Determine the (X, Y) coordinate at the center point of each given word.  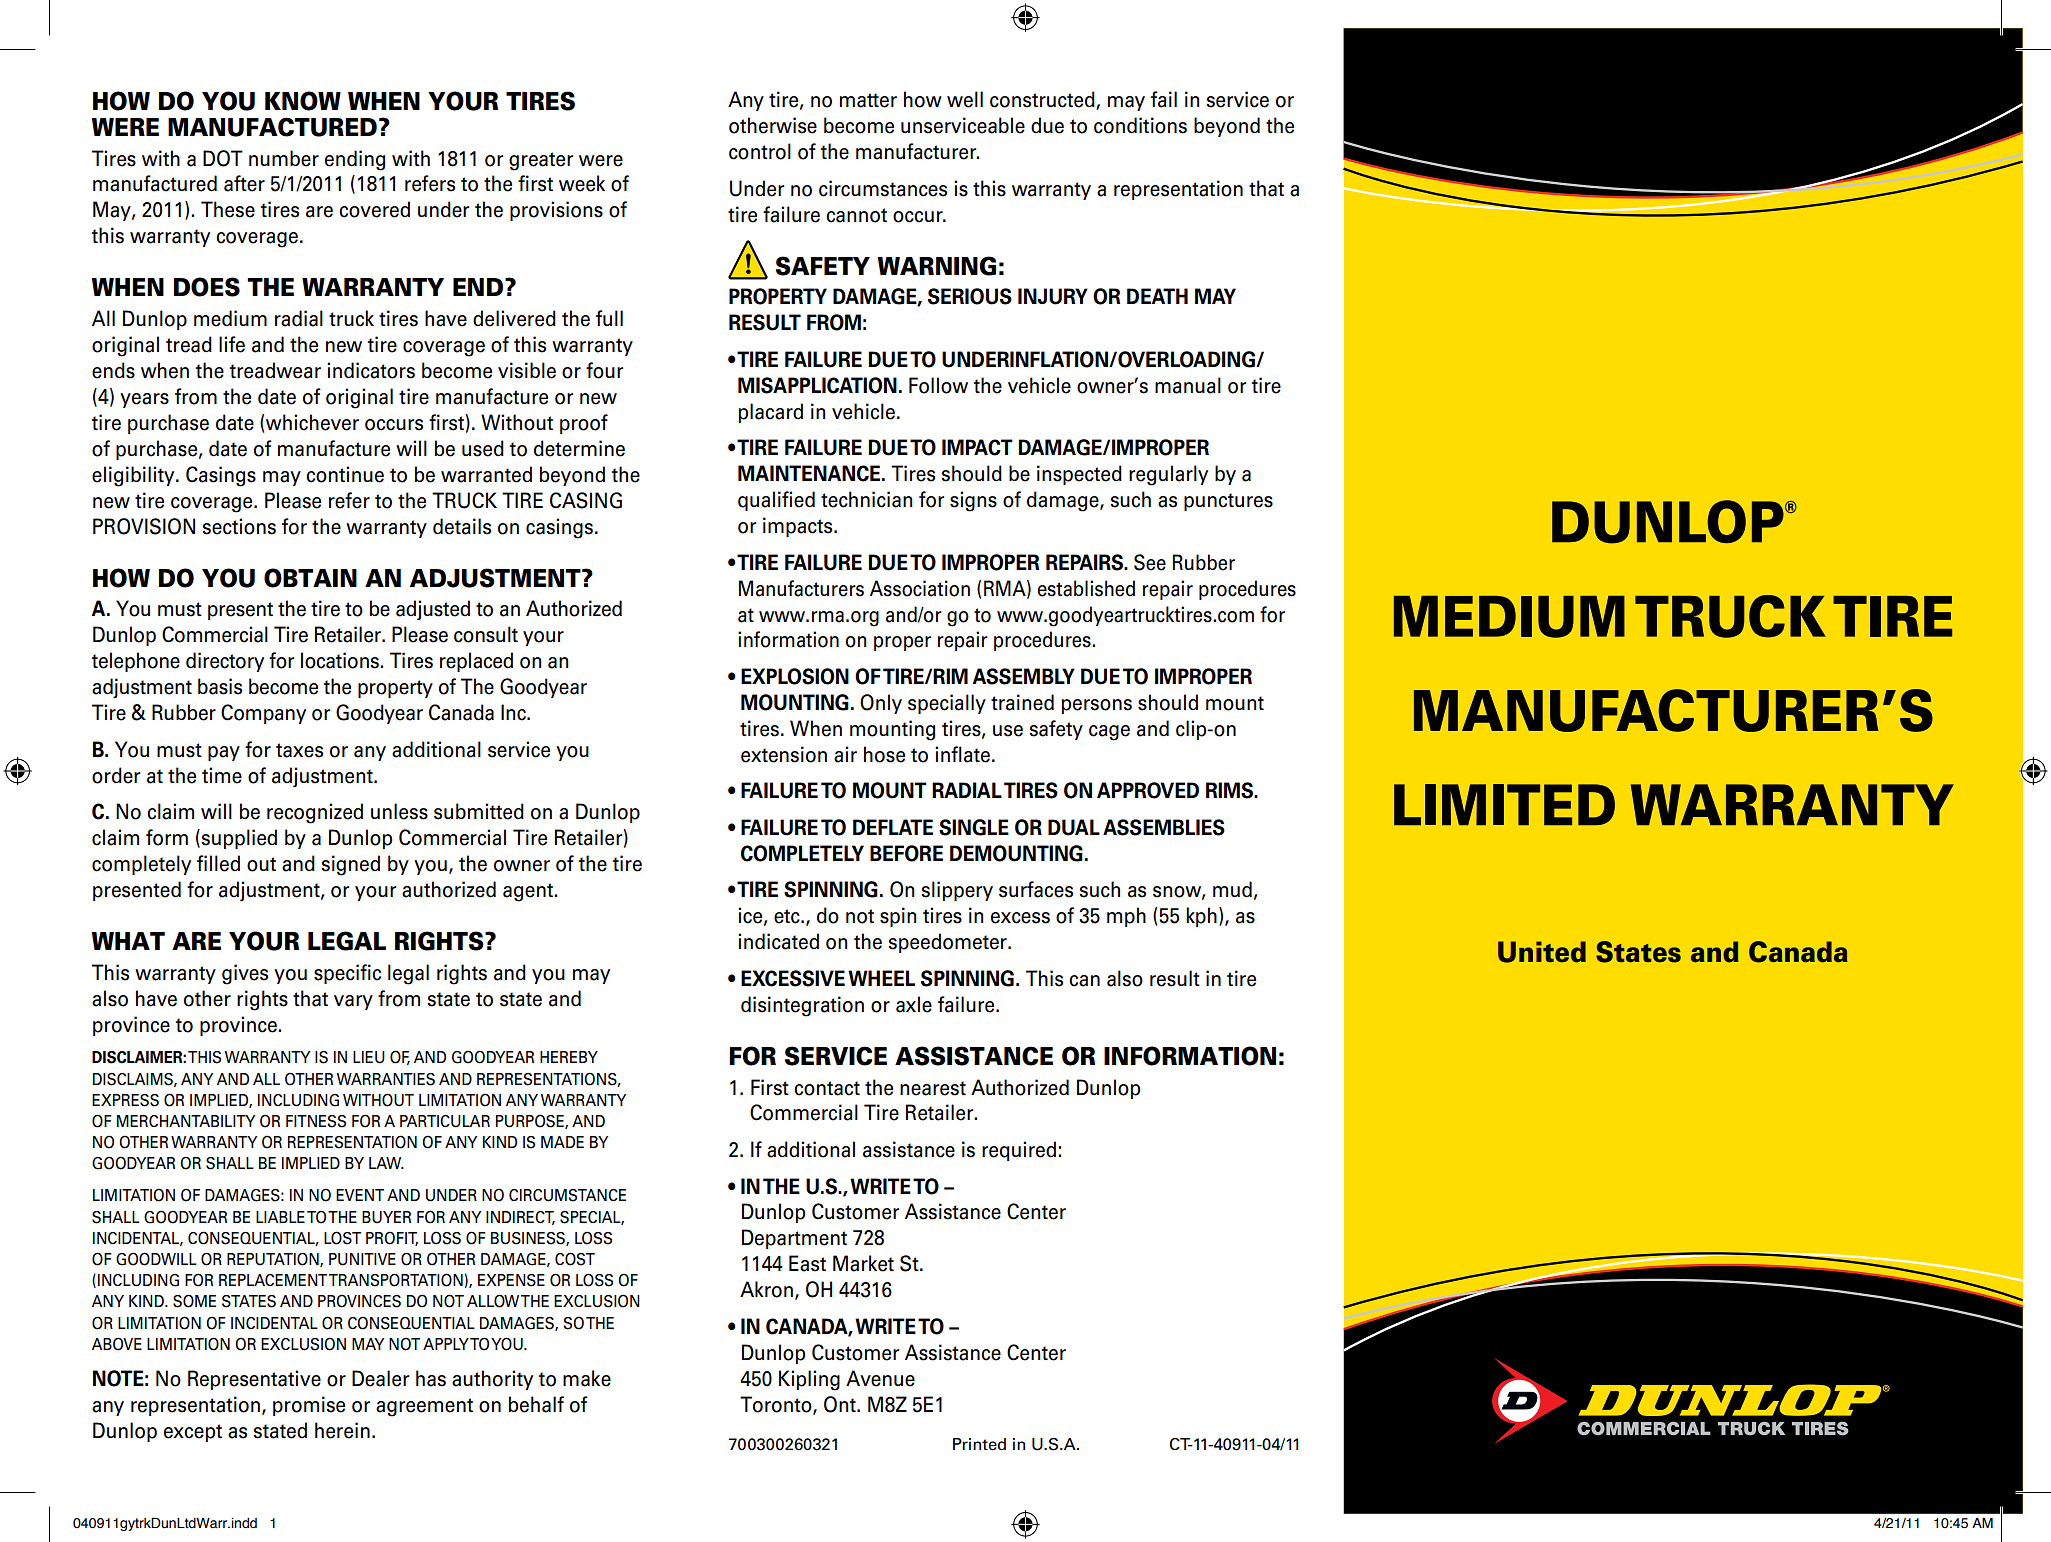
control (760, 151)
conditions (1140, 125)
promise (309, 1406)
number (284, 158)
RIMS (1231, 790)
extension (784, 754)
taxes (299, 750)
